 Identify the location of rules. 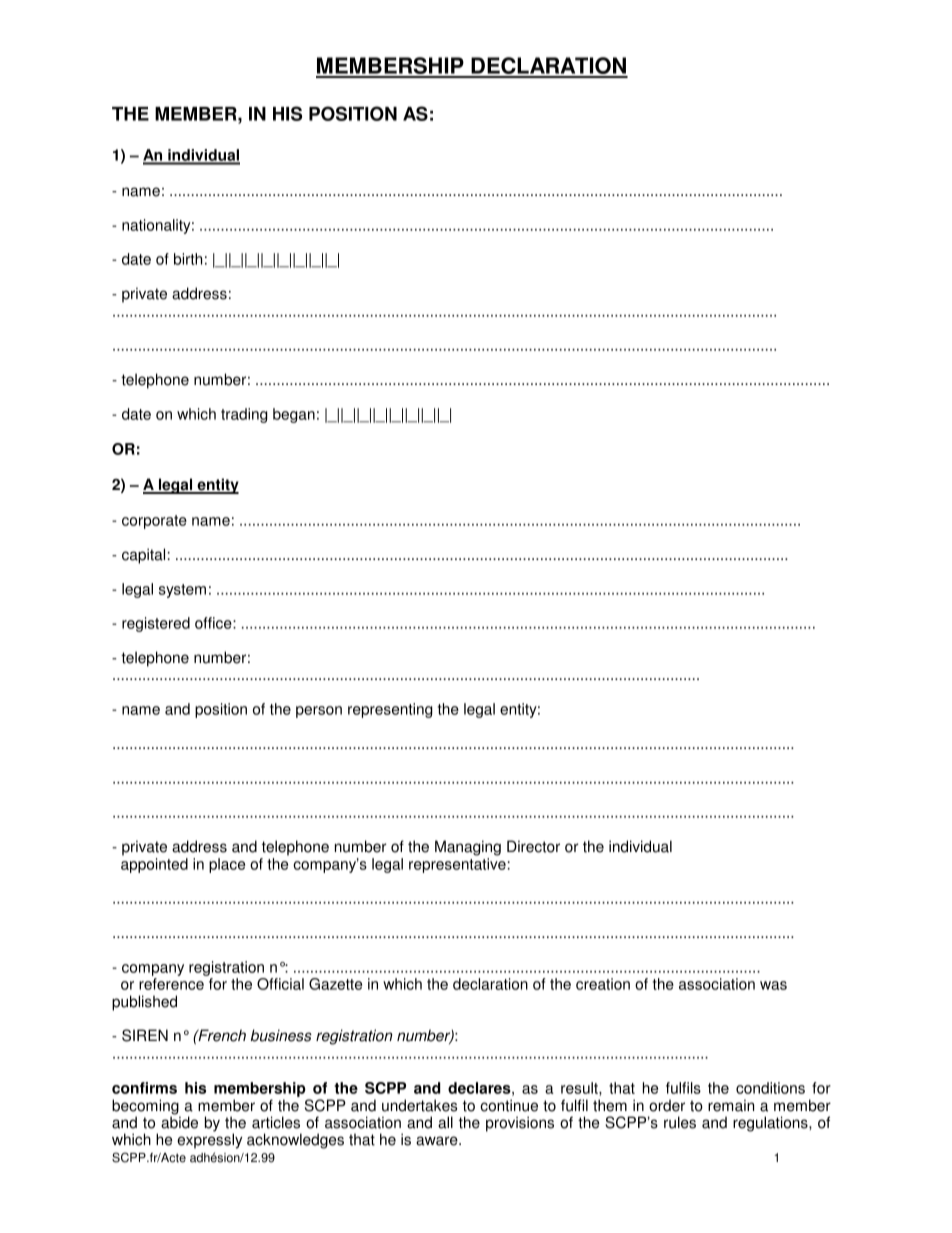
(680, 1122).
